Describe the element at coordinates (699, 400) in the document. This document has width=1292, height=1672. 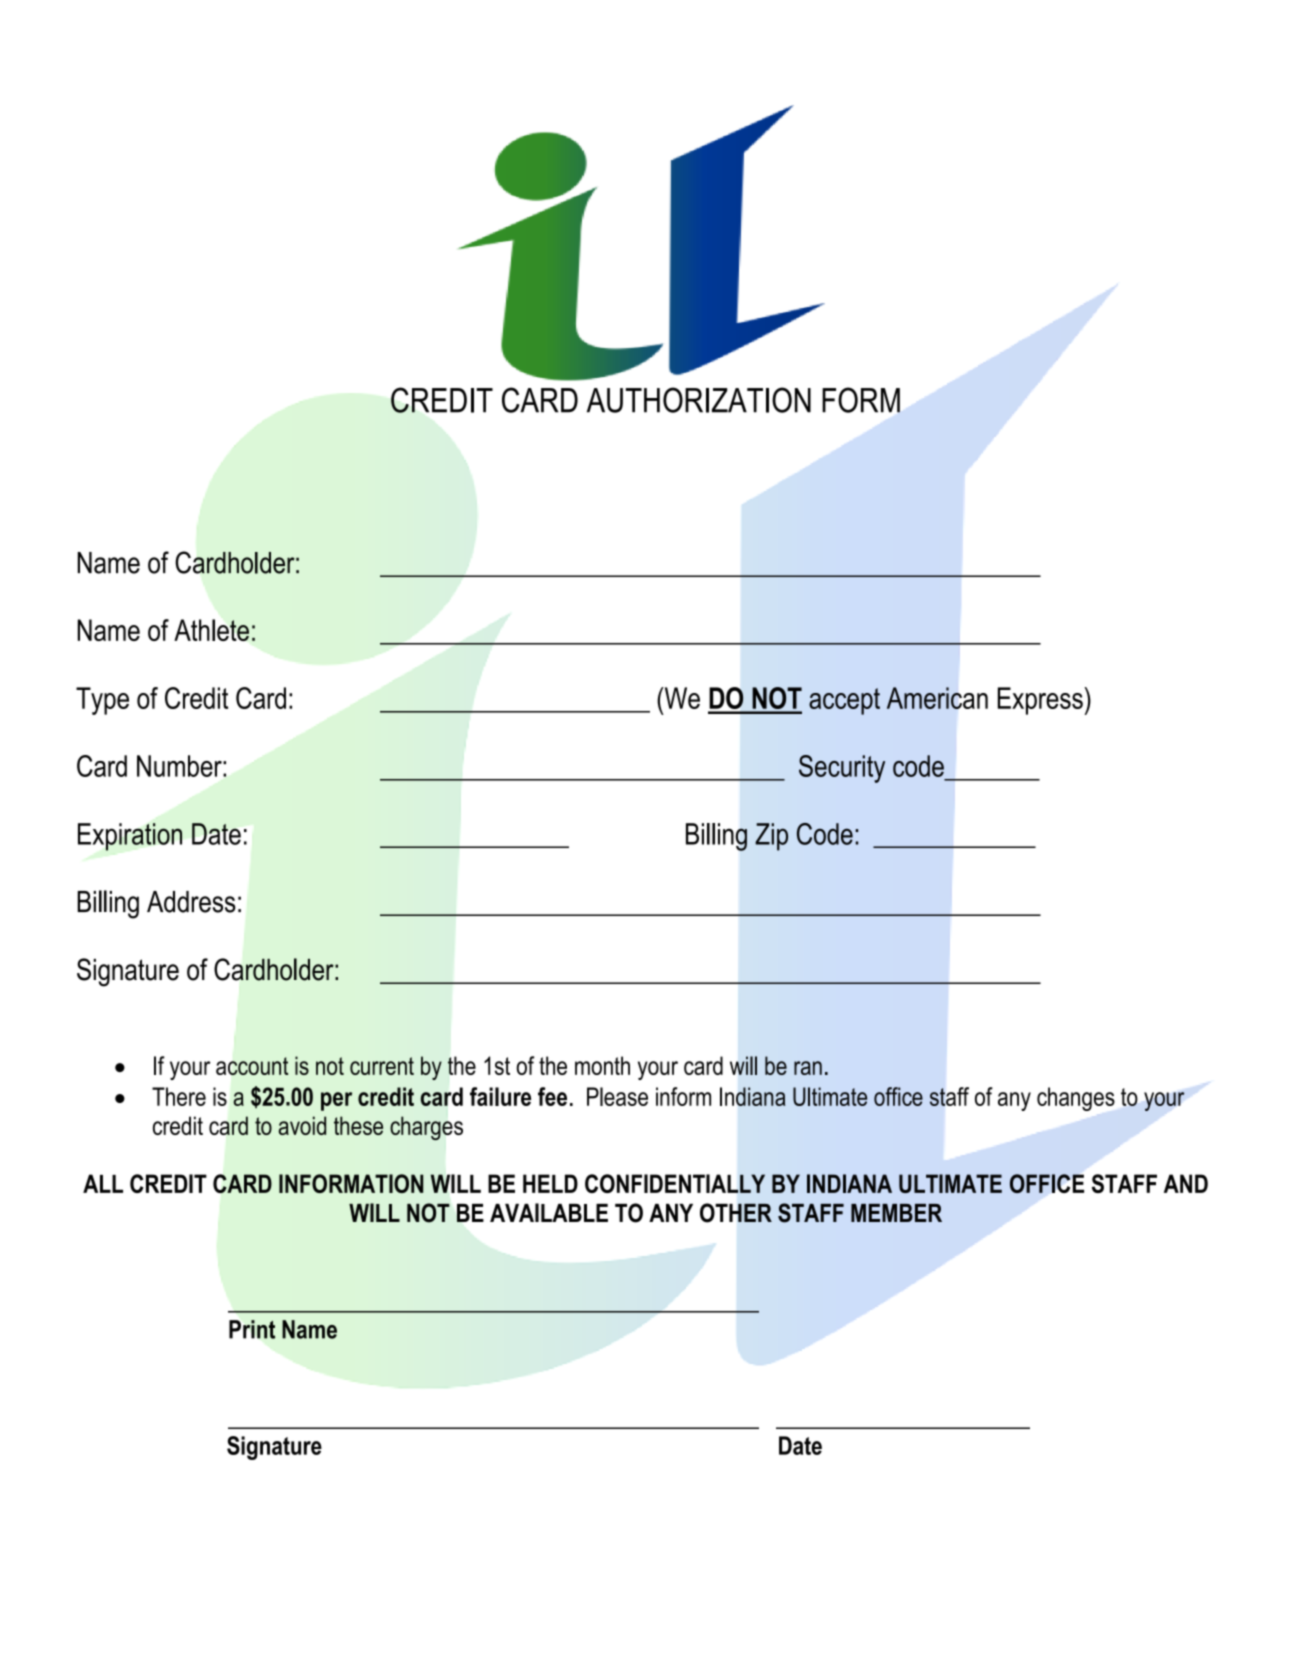
I see `AUTHORIZATION` at that location.
